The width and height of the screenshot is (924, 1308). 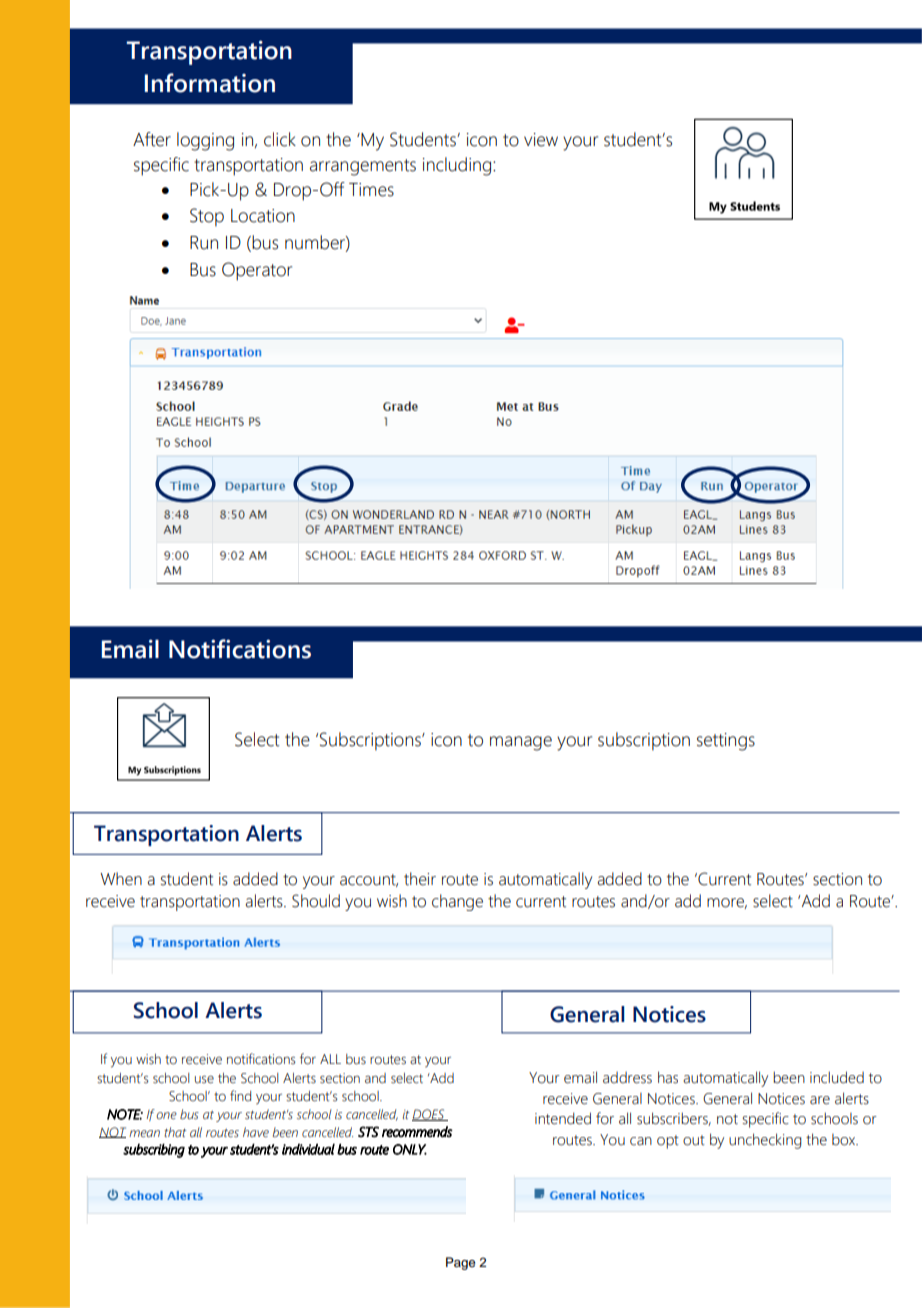 What do you see at coordinates (541, 140) in the screenshot?
I see `view` at bounding box center [541, 140].
